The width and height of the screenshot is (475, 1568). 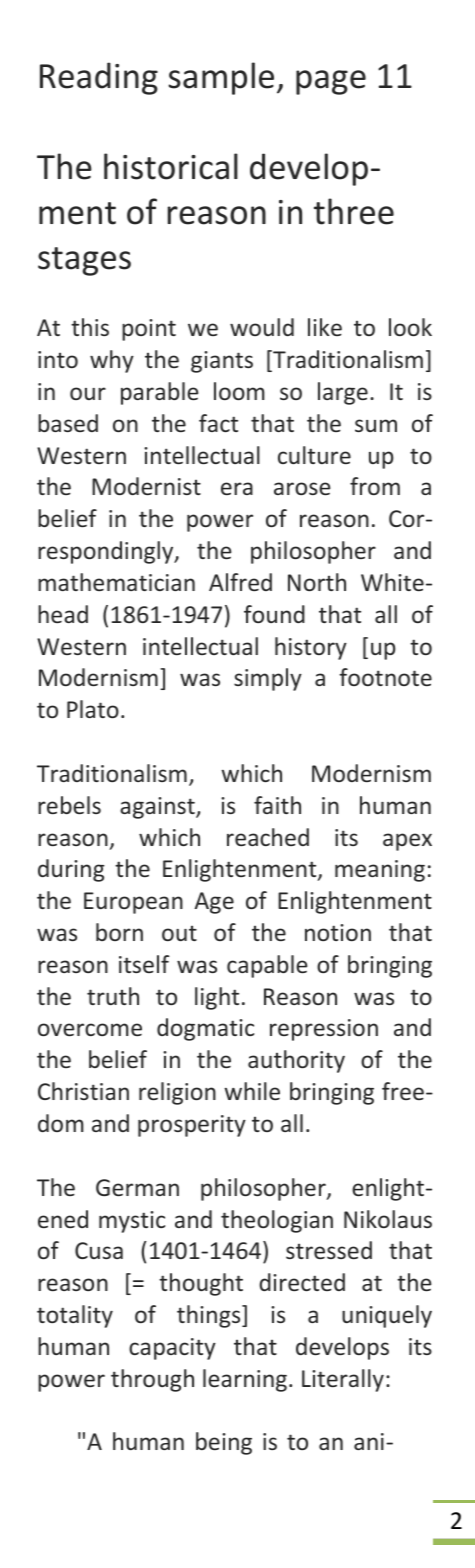 What do you see at coordinates (221, 78) in the screenshot?
I see `sample` at bounding box center [221, 78].
